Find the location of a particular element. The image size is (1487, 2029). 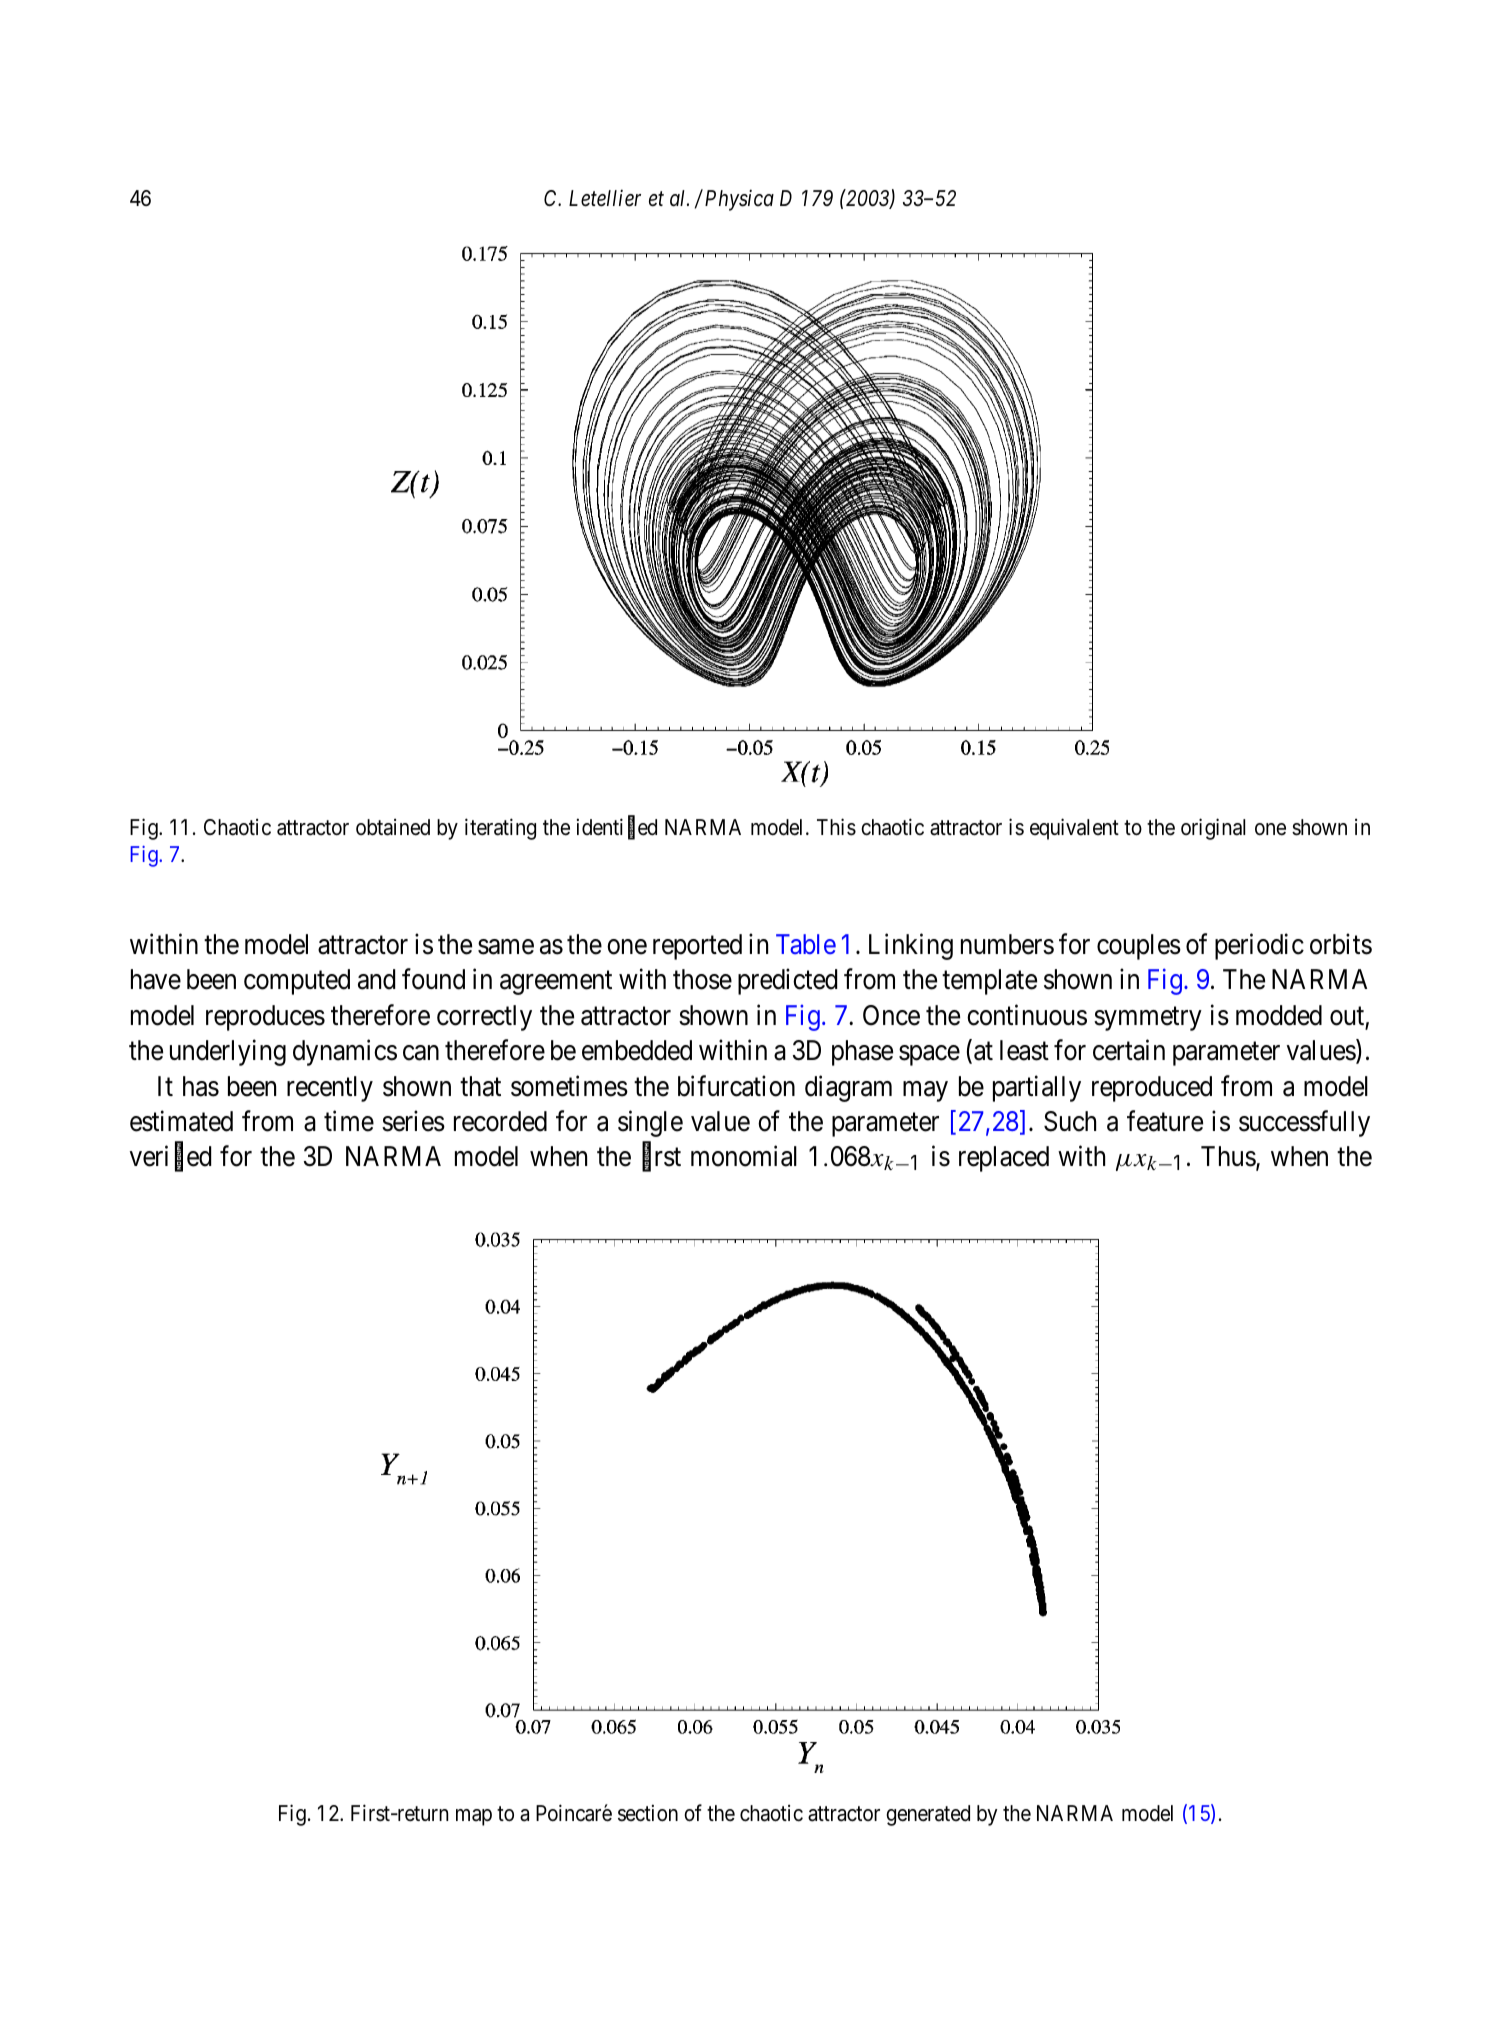

section is located at coordinates (648, 1813).
